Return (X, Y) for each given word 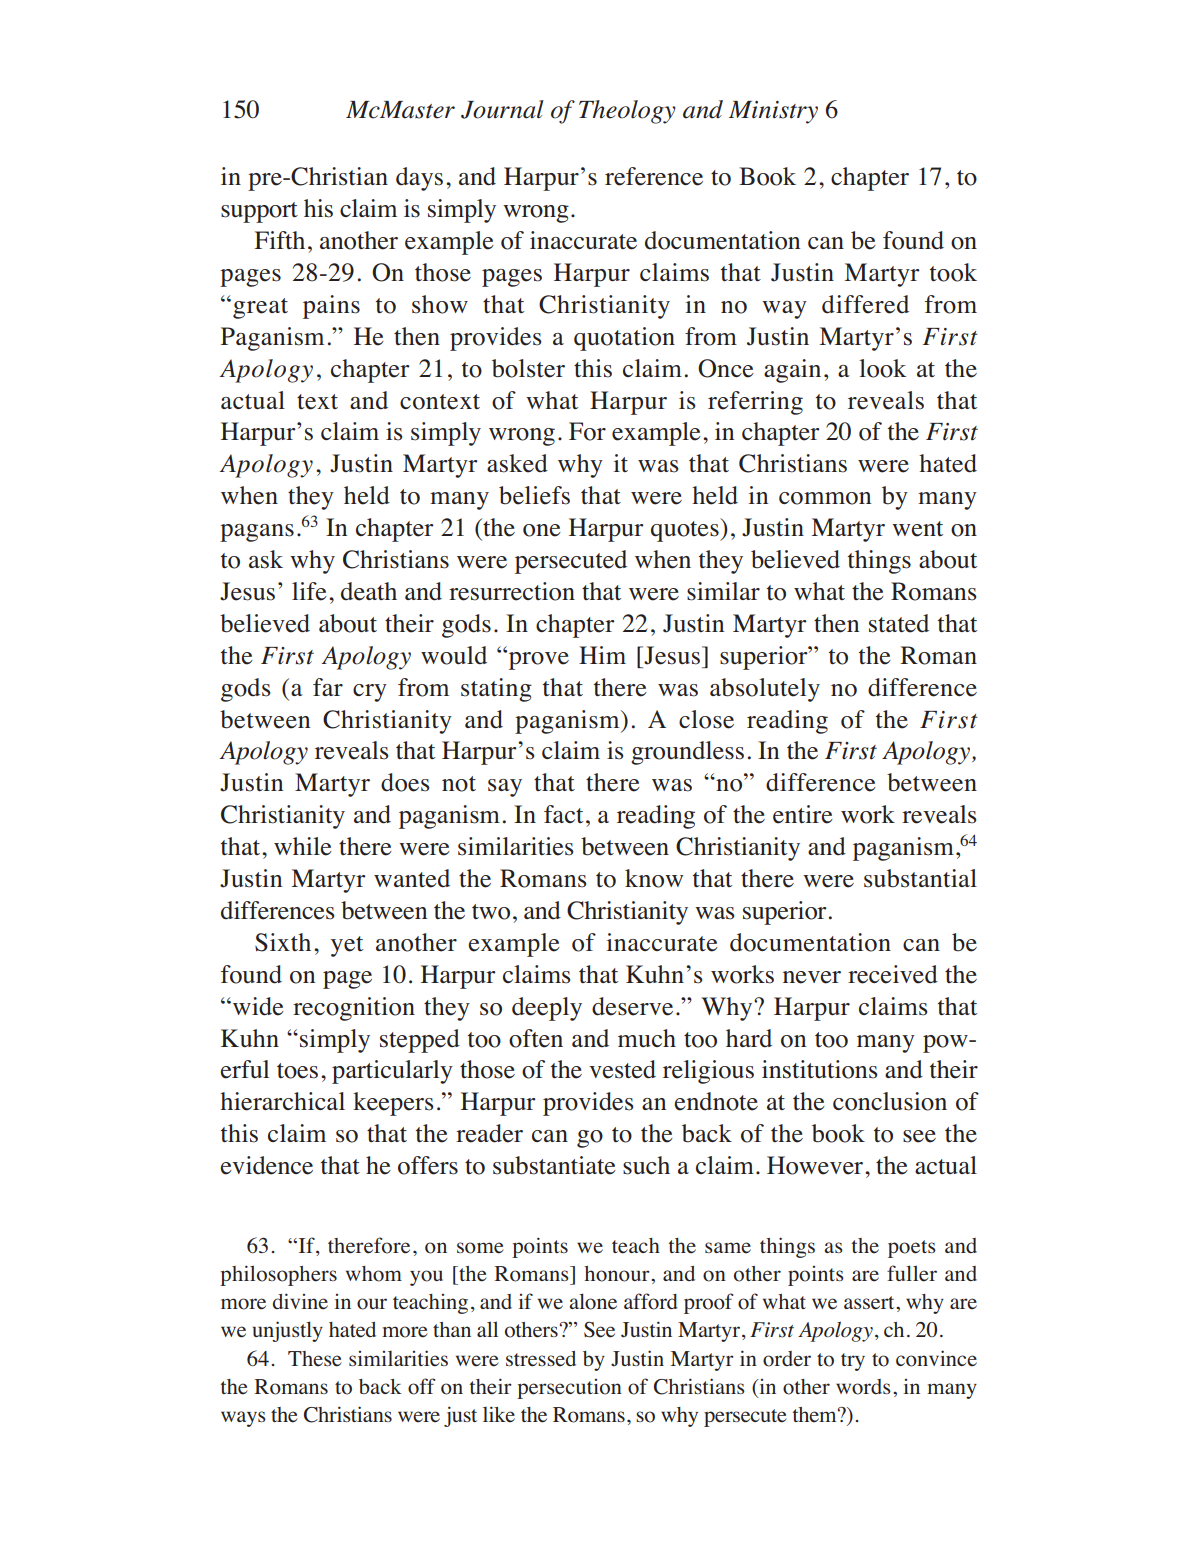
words (863, 1387)
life (309, 591)
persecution (569, 1389)
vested (622, 1069)
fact (563, 814)
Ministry (773, 112)
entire (803, 814)
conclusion (890, 1101)
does (405, 782)
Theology (627, 112)
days (419, 179)
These (314, 1359)
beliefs (534, 495)
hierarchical (282, 1101)
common (825, 498)
